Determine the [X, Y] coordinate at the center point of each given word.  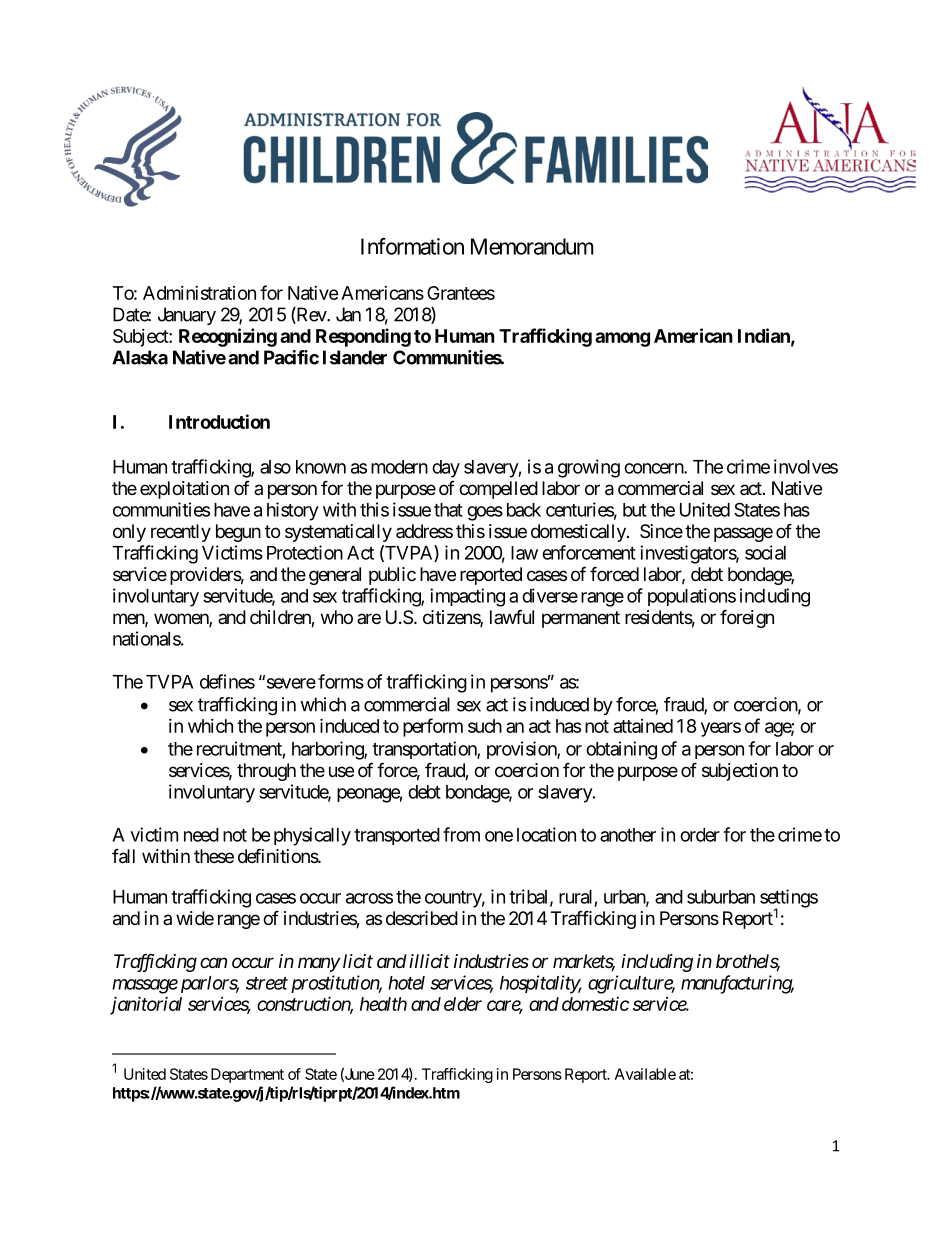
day [446, 469]
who [337, 617]
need [201, 835]
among [622, 339]
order [700, 835]
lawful [512, 616]
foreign [747, 618]
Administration [199, 293]
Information [412, 246]
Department [247, 1075]
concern [654, 468]
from [461, 834]
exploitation [184, 490]
